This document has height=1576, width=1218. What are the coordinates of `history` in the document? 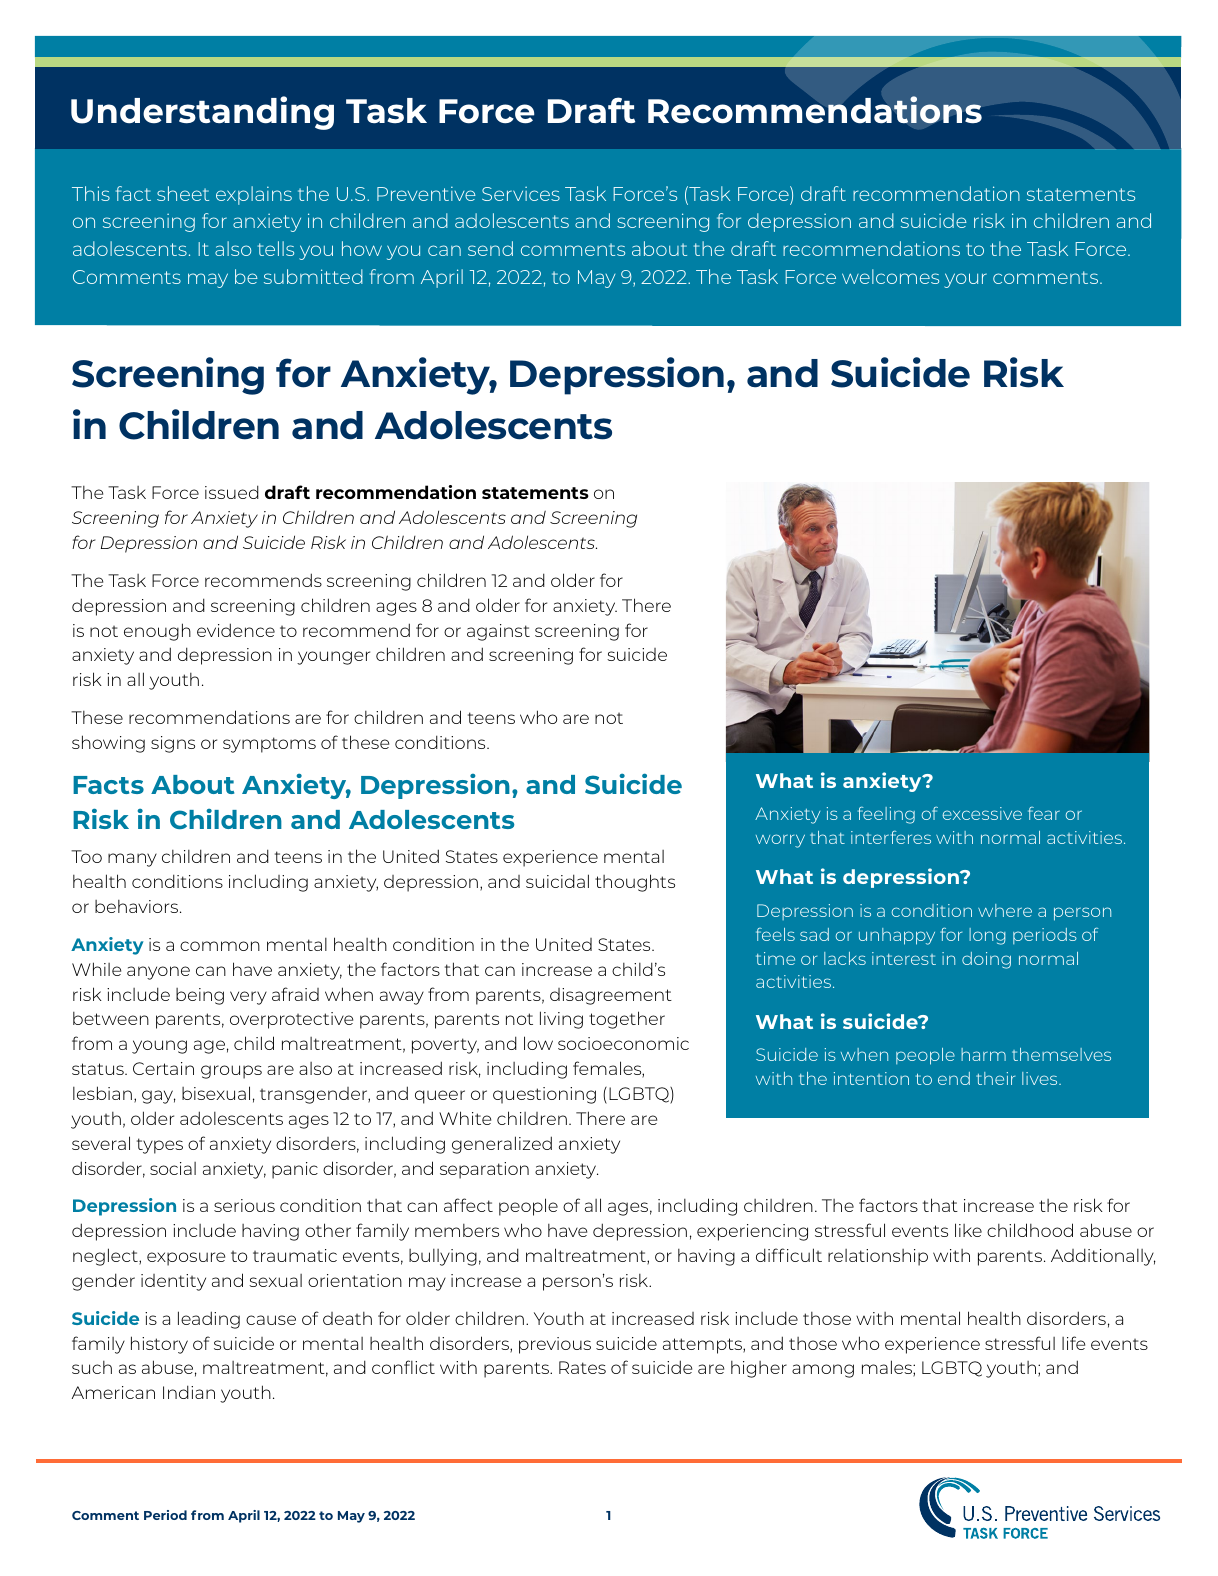 It's located at (159, 1345).
